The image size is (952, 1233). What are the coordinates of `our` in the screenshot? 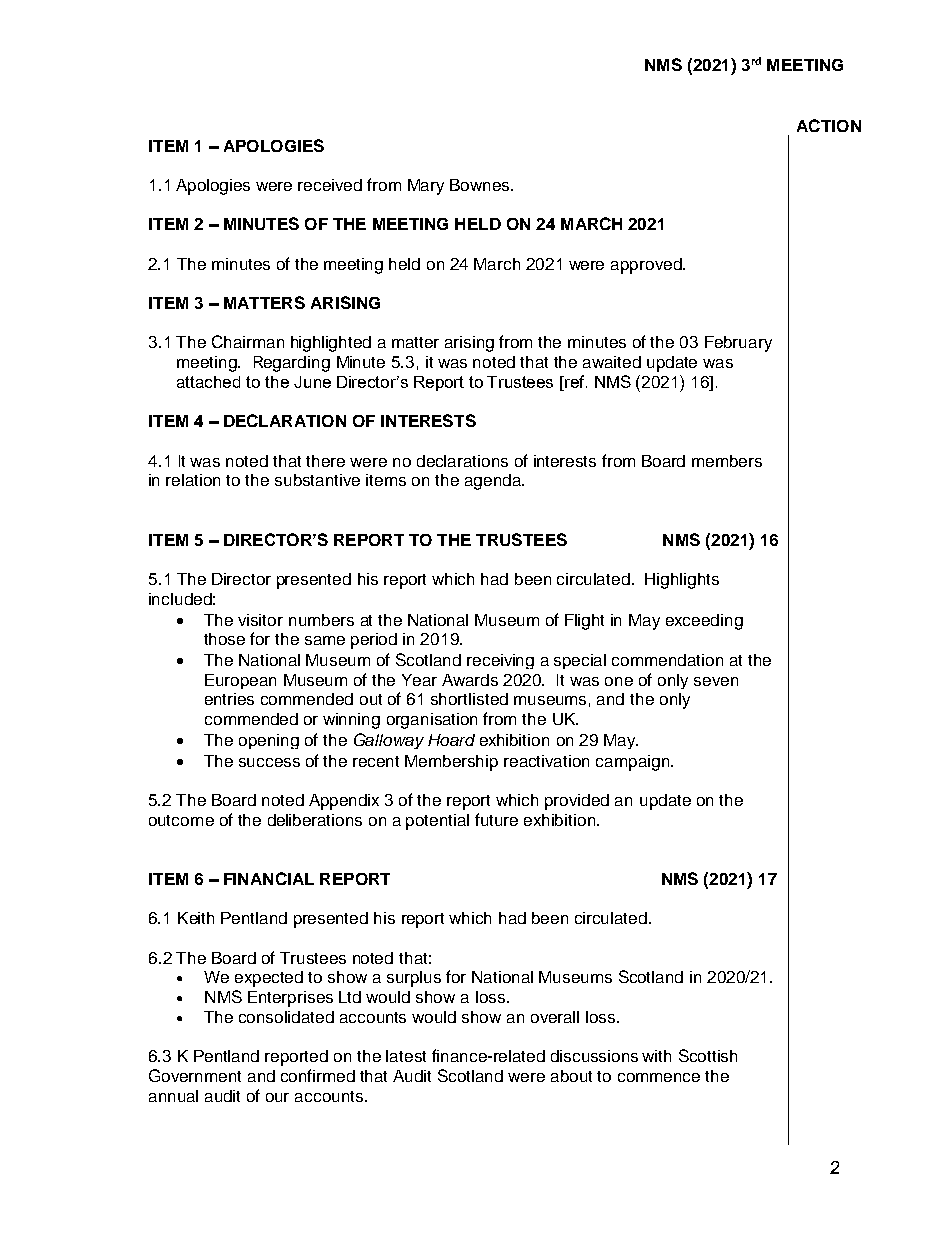 It's located at (277, 1097).
